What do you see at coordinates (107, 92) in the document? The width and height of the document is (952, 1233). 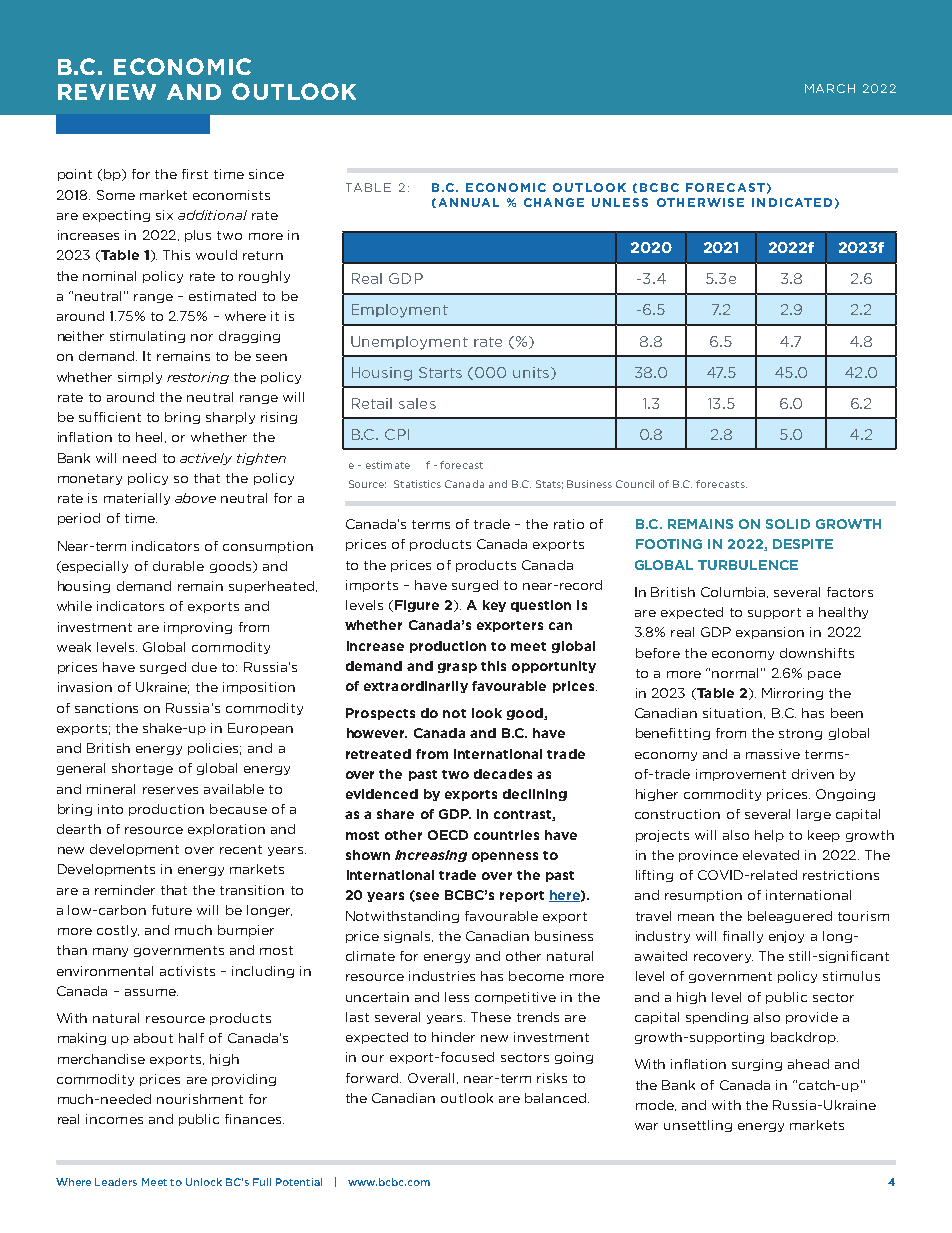 I see `REVIEW` at bounding box center [107, 92].
